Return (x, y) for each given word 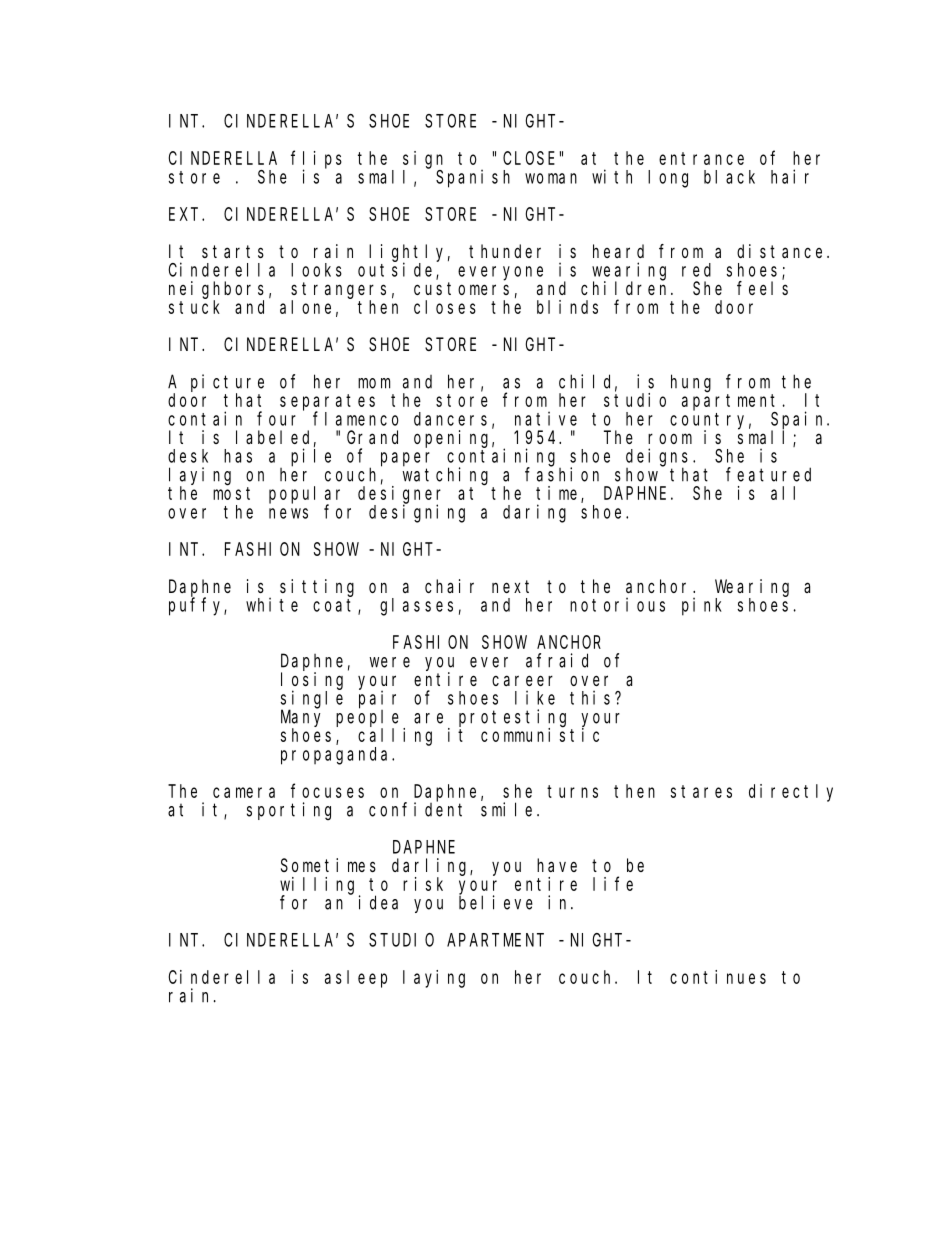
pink (702, 606)
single (311, 700)
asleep (356, 979)
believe (496, 902)
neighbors (216, 290)
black (729, 177)
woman (551, 178)
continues (718, 977)
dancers (450, 419)
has (238, 456)
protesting (512, 719)
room (670, 438)
